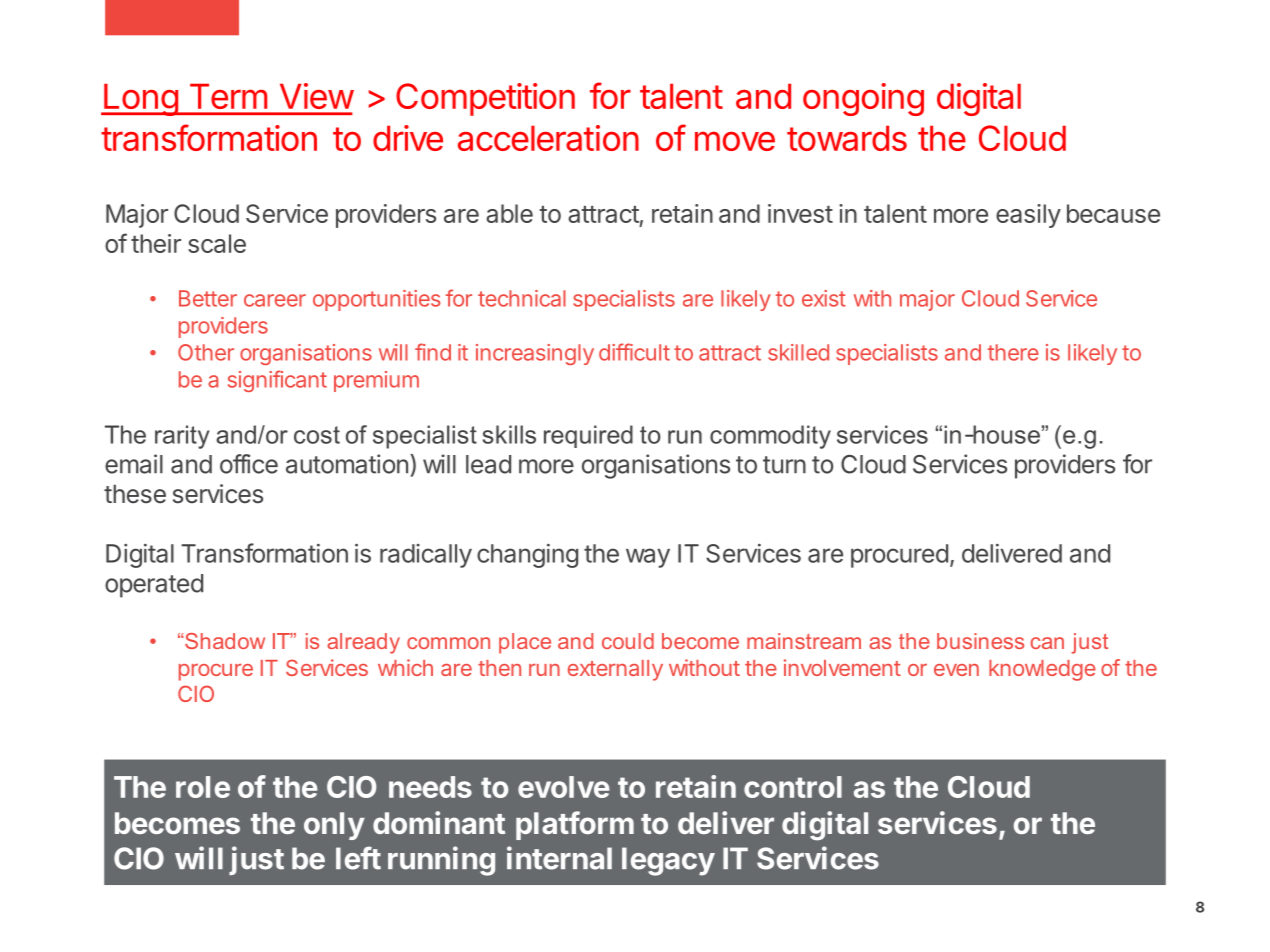 Image resolution: width=1270 pixels, height=952 pixels. I want to click on platform, so click(575, 825).
